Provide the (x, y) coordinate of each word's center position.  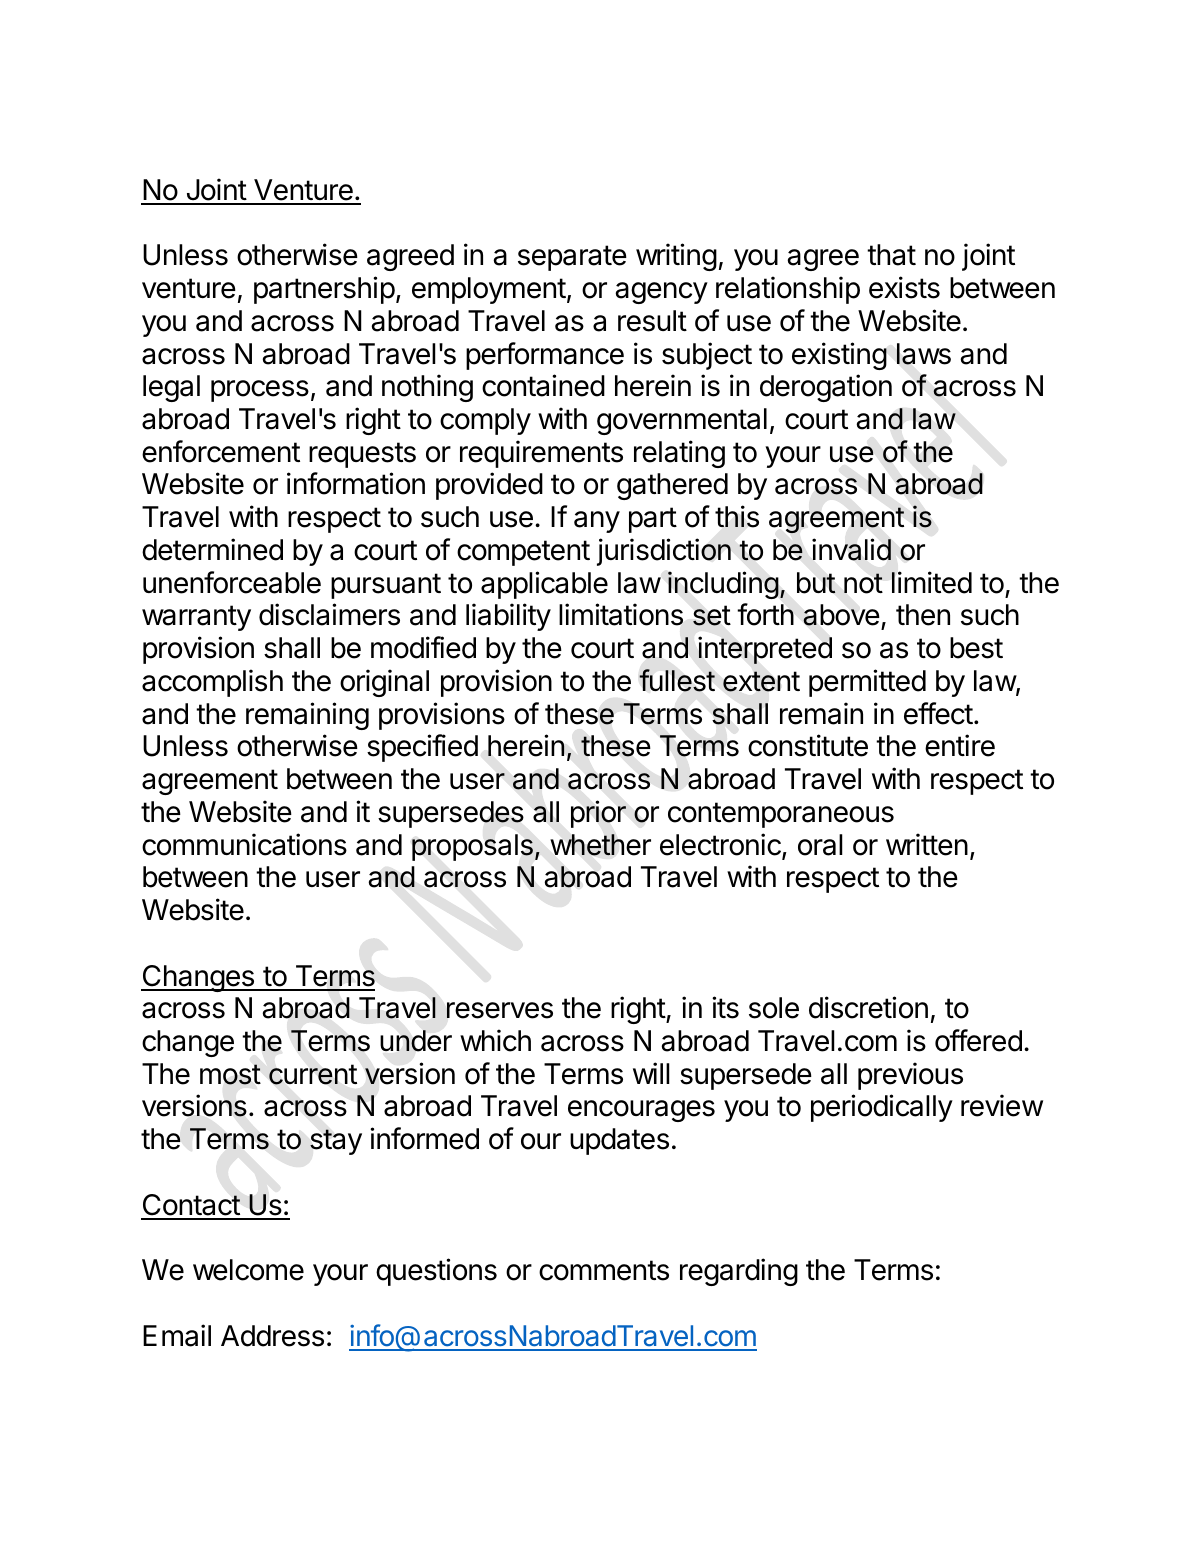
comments (604, 1270)
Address (272, 1336)
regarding (739, 1272)
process (260, 391)
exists (904, 287)
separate (572, 258)
